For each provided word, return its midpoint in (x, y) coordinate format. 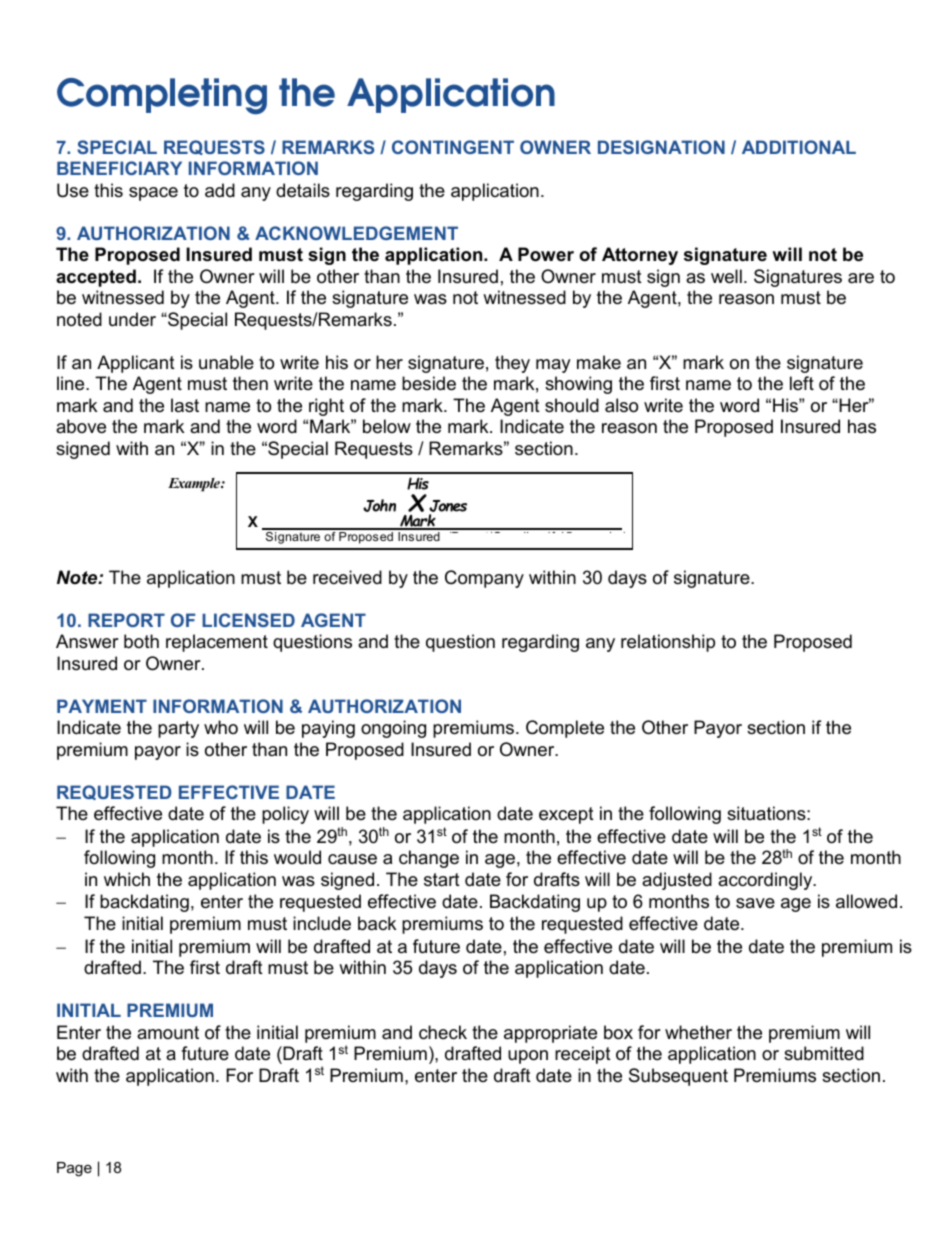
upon (528, 1057)
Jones (448, 506)
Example (195, 485)
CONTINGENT (453, 147)
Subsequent (678, 1077)
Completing (162, 96)
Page (74, 1169)
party (178, 729)
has (862, 426)
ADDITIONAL (799, 147)
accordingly (766, 881)
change (429, 859)
